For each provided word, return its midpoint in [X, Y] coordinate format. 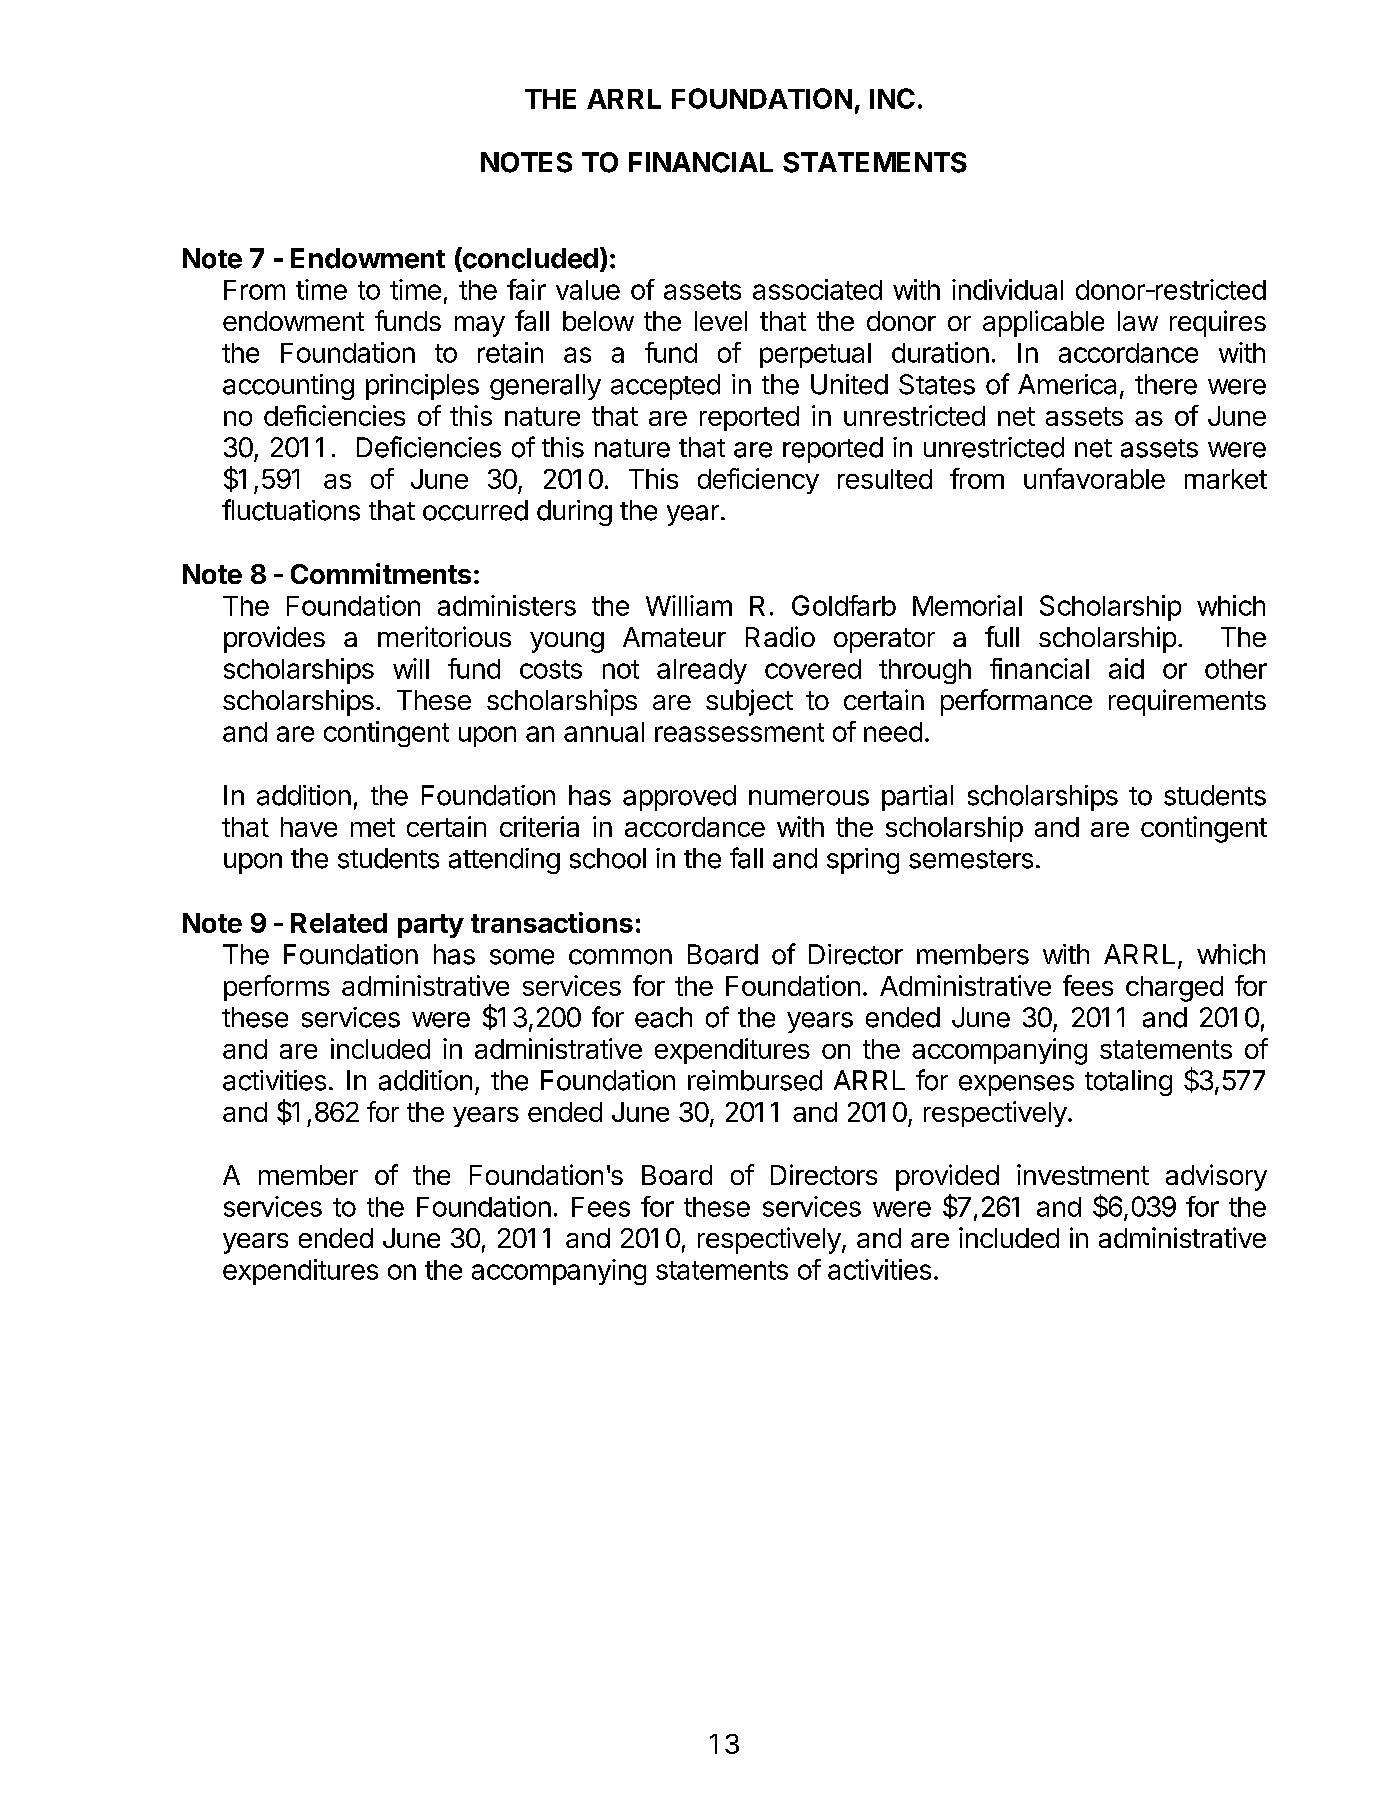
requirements [1187, 702]
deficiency [758, 481]
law [1138, 321]
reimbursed [755, 1080]
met [373, 827]
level [721, 321]
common [620, 957]
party [431, 926]
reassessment [739, 732]
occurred [475, 510]
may [480, 326]
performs [277, 988]
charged [1174, 989]
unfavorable [1094, 478]
